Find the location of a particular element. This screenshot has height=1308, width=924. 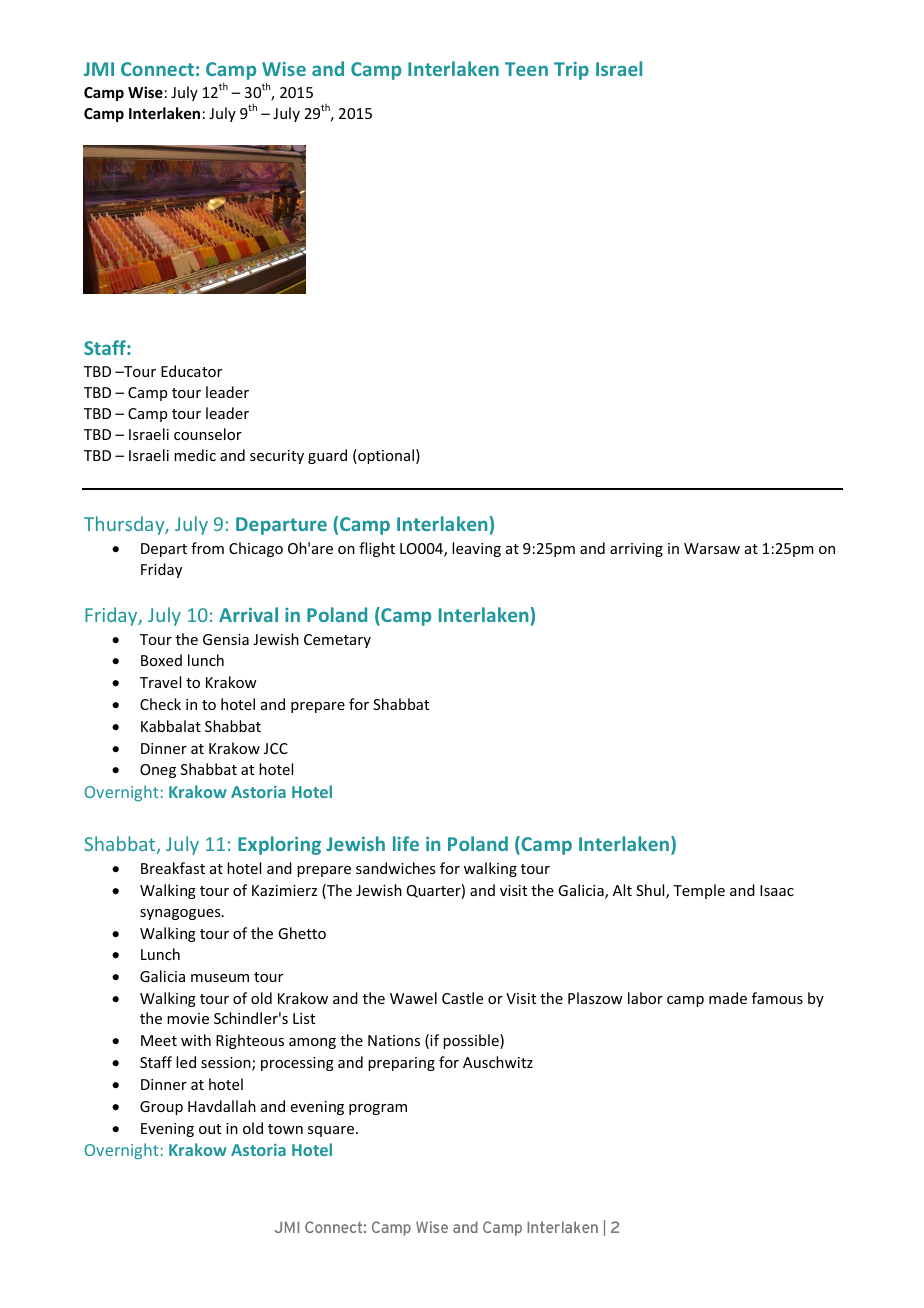

Arrival is located at coordinates (248, 614).
